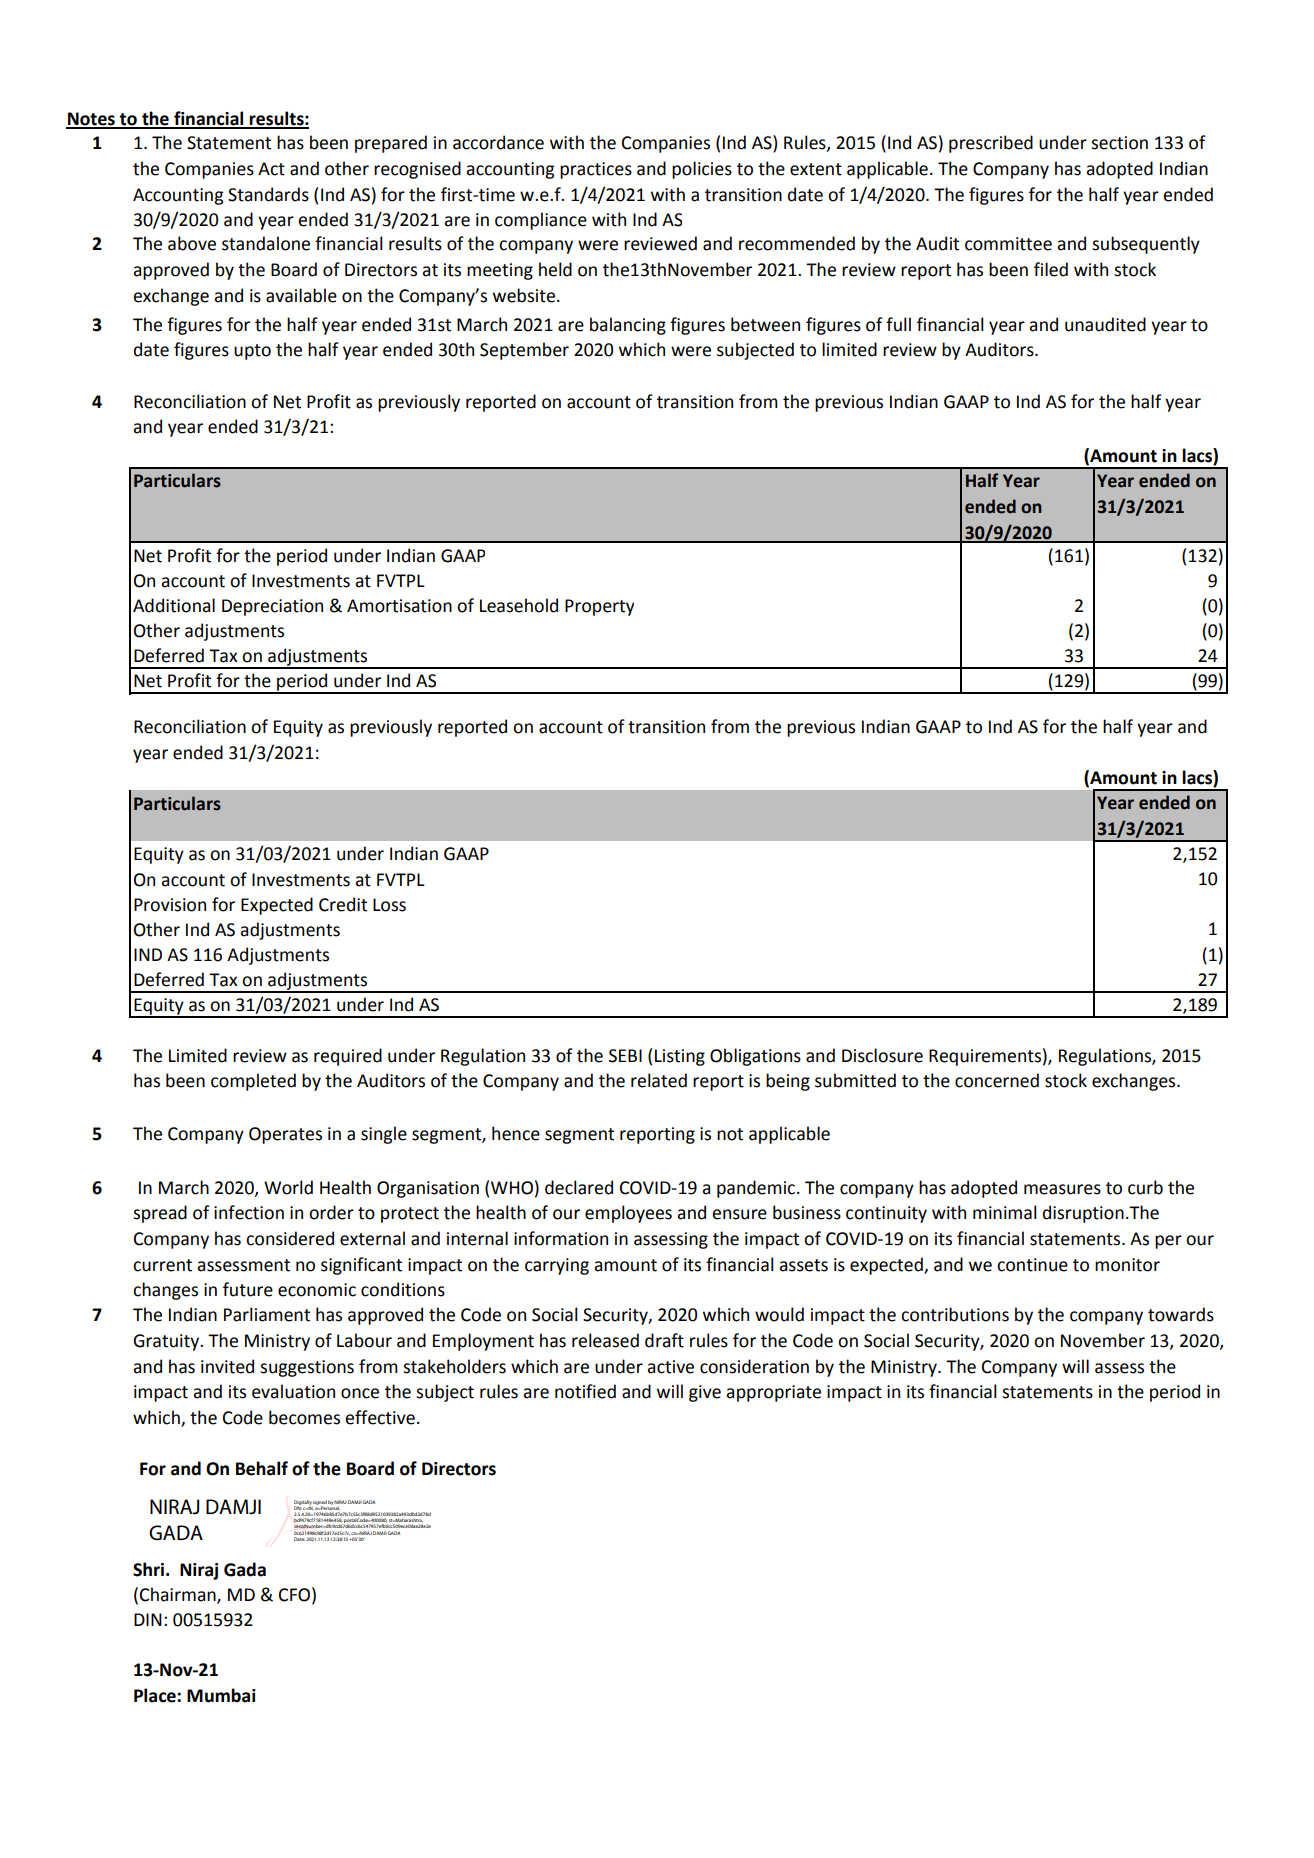 This document has height=1858, width=1314. Describe the element at coordinates (579, 1187) in the document. I see `declared` at that location.
